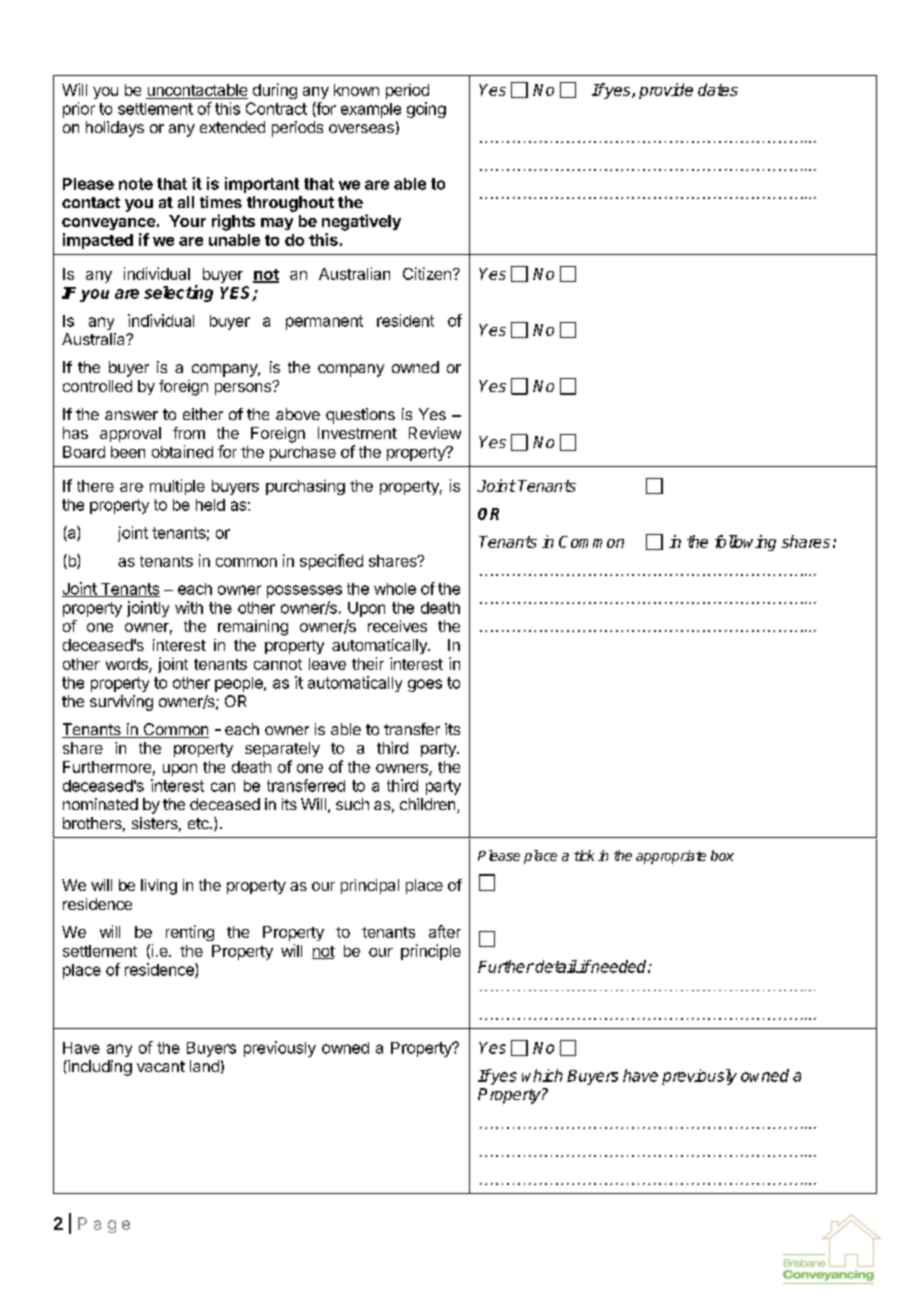  Describe the element at coordinates (671, 857) in the page. I see `appropriate` at that location.
